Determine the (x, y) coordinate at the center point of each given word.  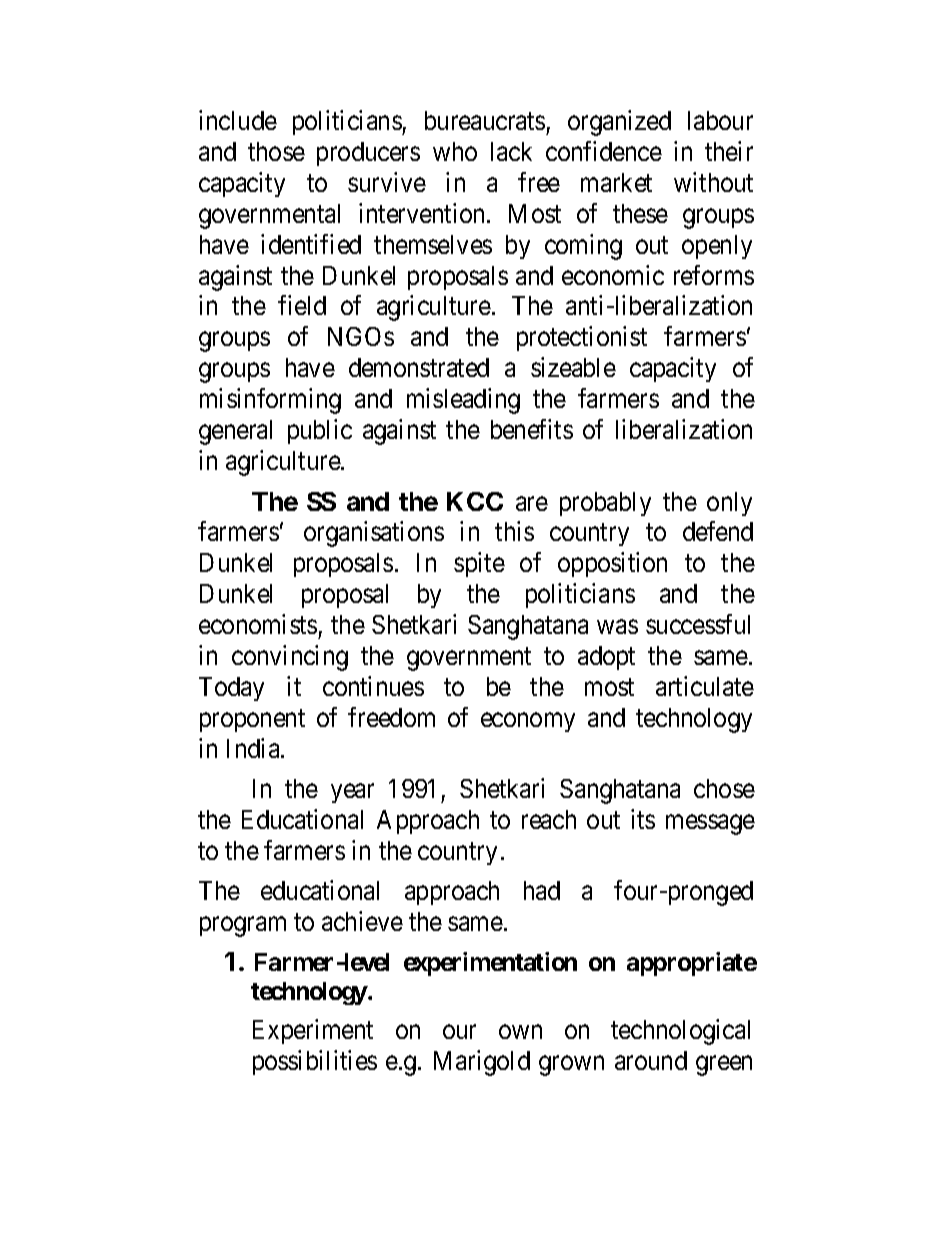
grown (571, 1066)
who (455, 151)
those (276, 151)
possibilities (315, 1062)
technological (680, 1032)
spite (479, 564)
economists (258, 624)
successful (698, 624)
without (713, 182)
